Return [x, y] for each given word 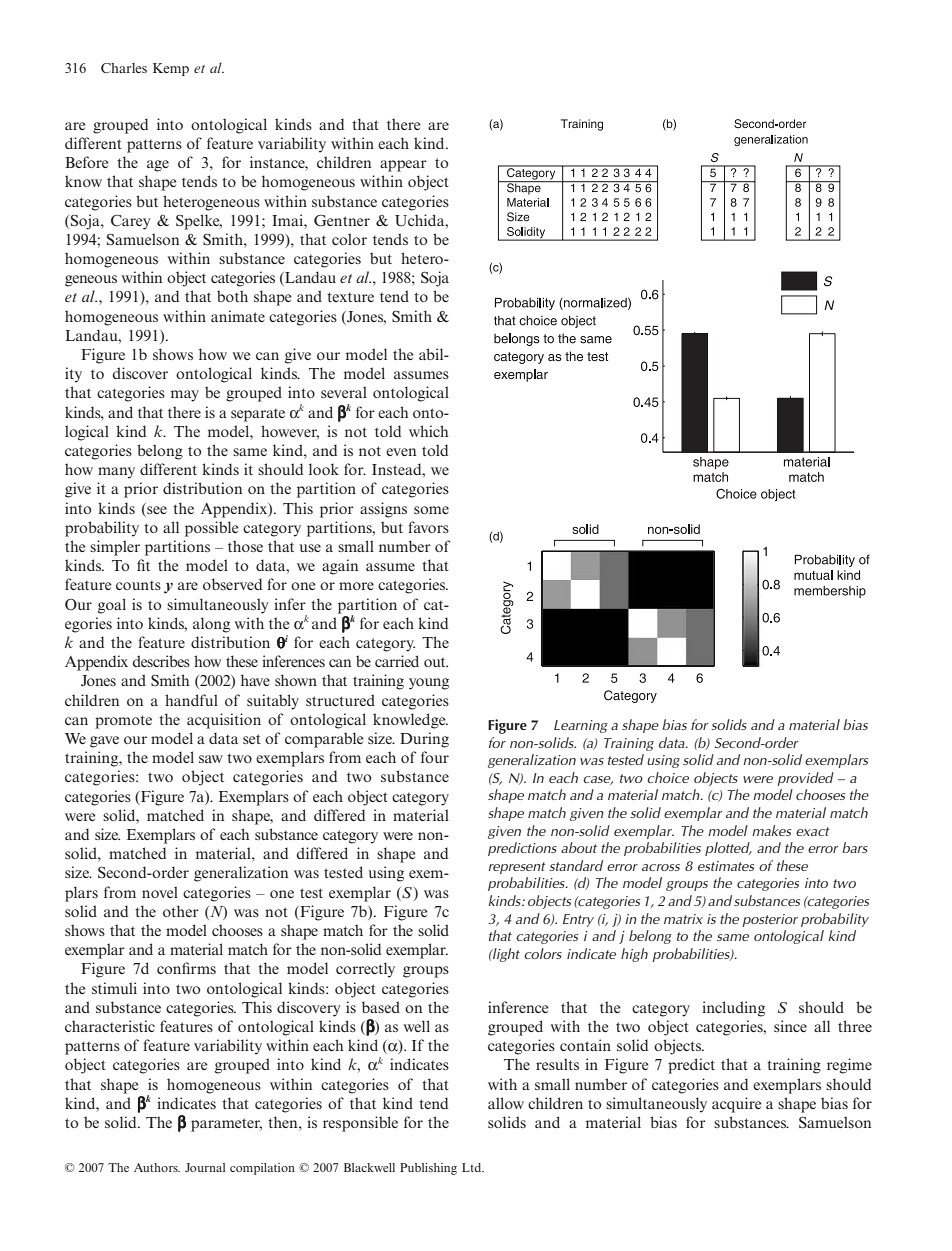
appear [403, 166]
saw [211, 759]
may [185, 396]
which [429, 431]
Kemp [171, 69]
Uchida [421, 220]
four [435, 757]
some [431, 510]
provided [805, 779]
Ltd [473, 1167]
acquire [737, 1105]
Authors [157, 1167]
